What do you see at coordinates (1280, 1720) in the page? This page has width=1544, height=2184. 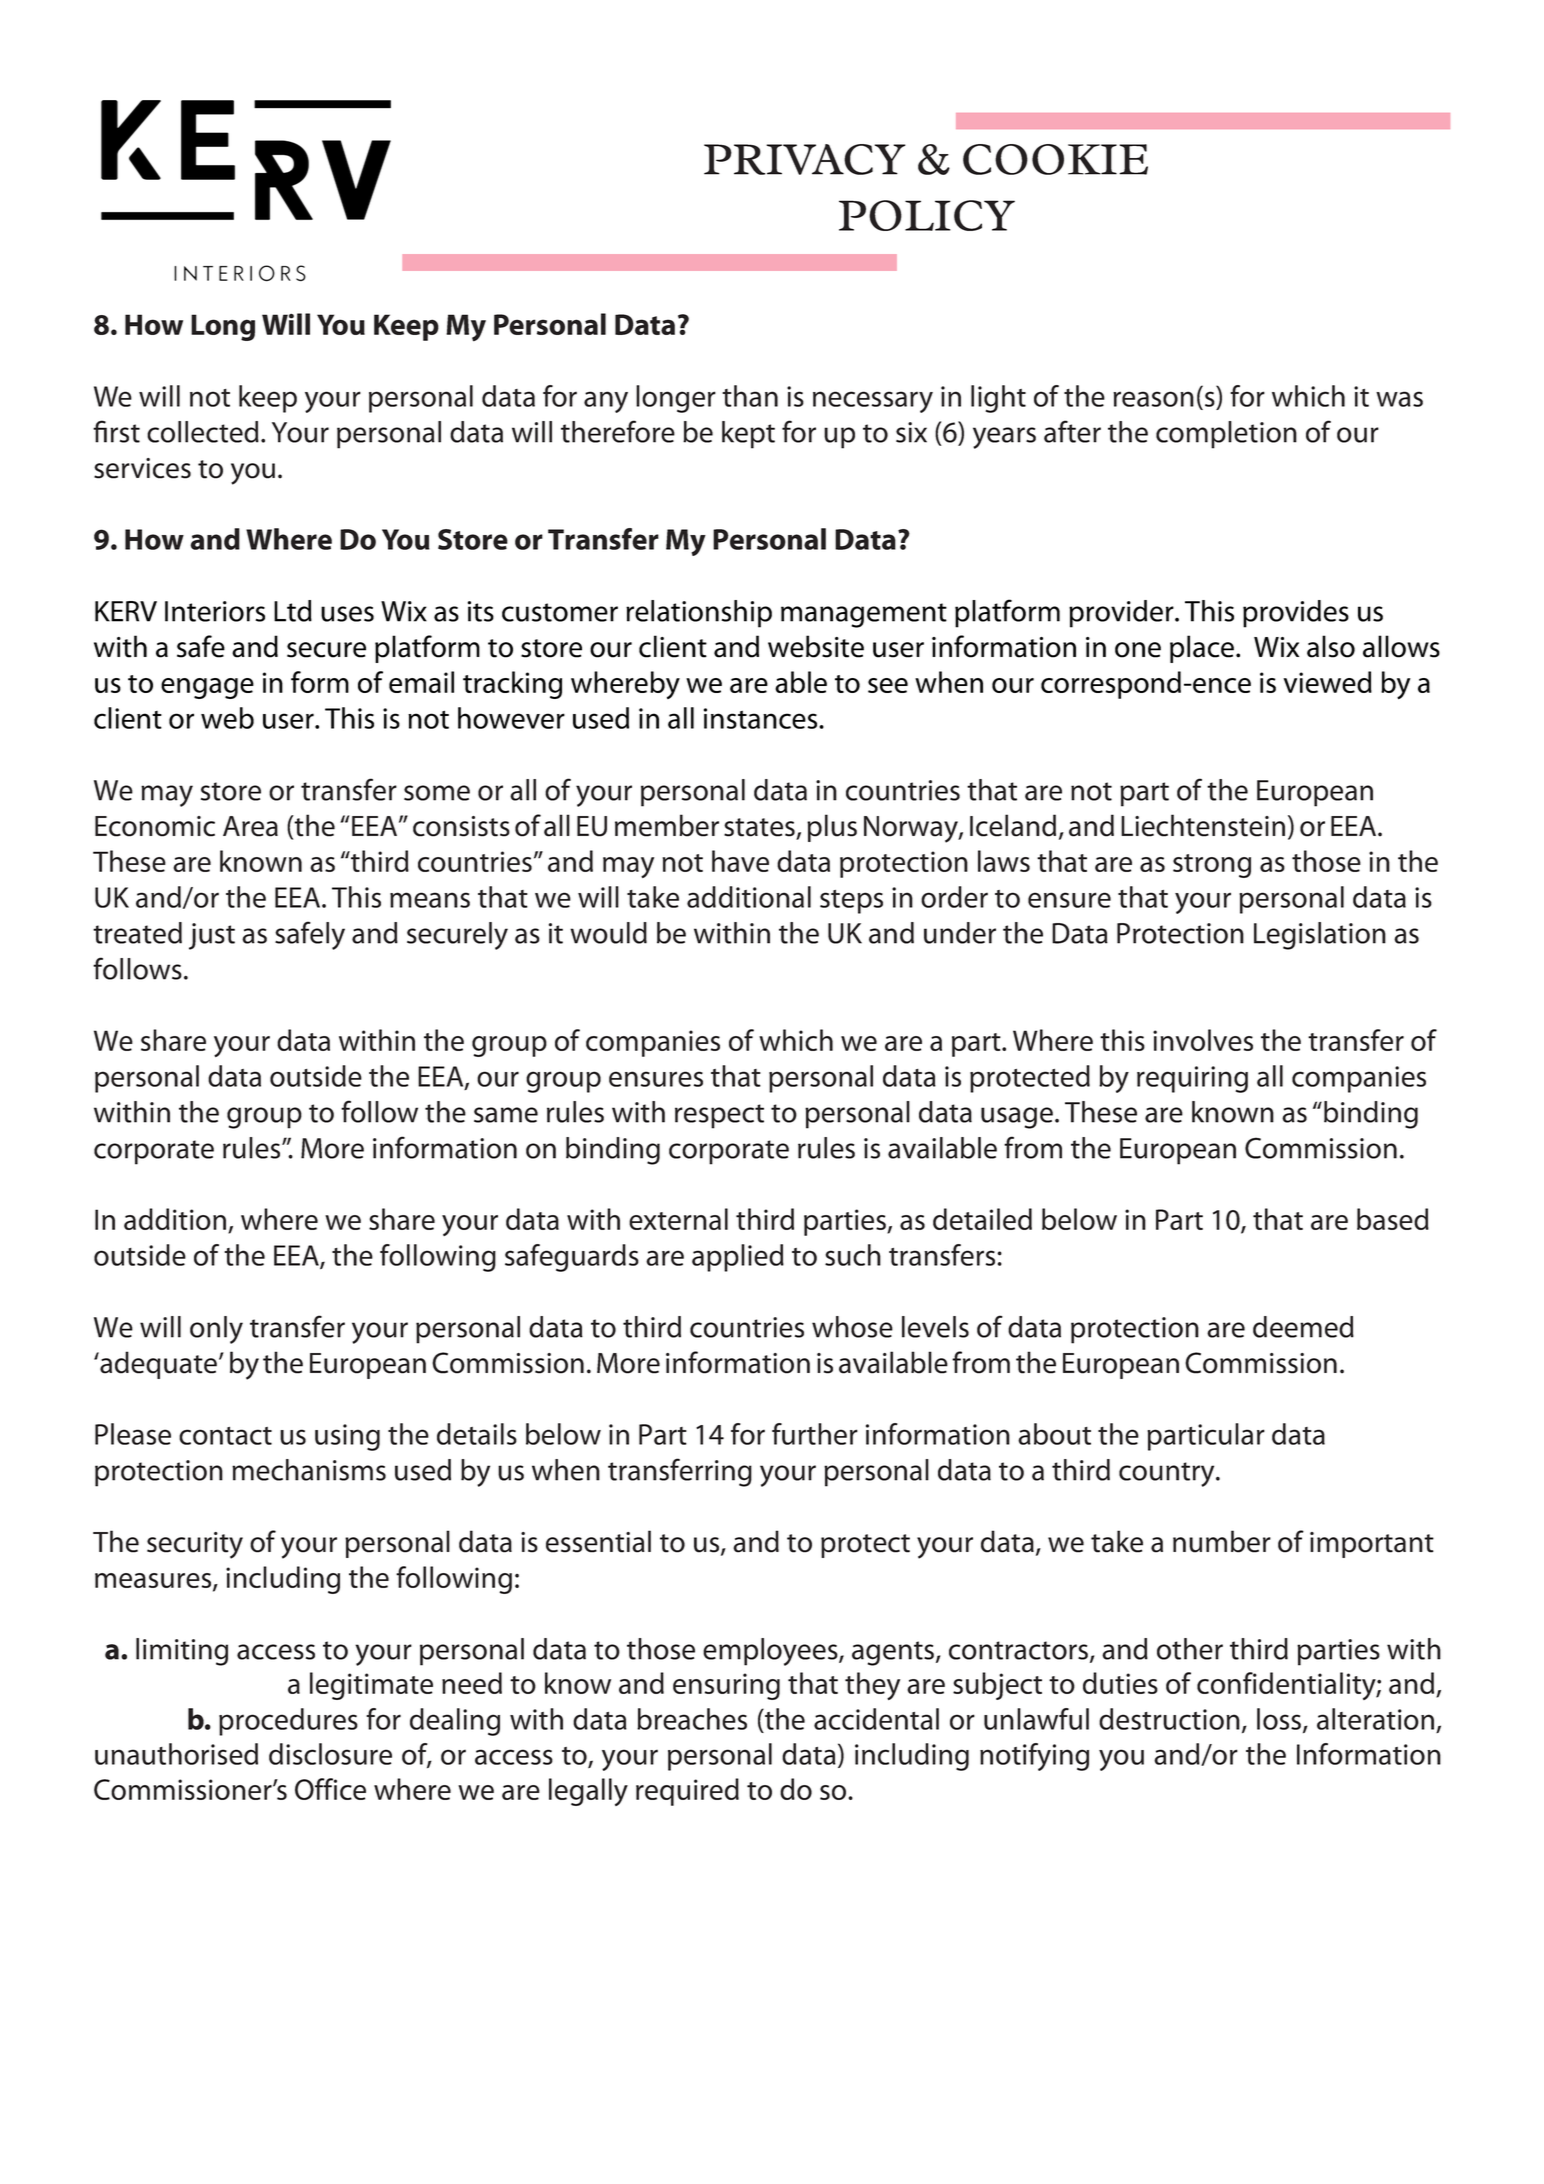 I see `loss` at bounding box center [1280, 1720].
